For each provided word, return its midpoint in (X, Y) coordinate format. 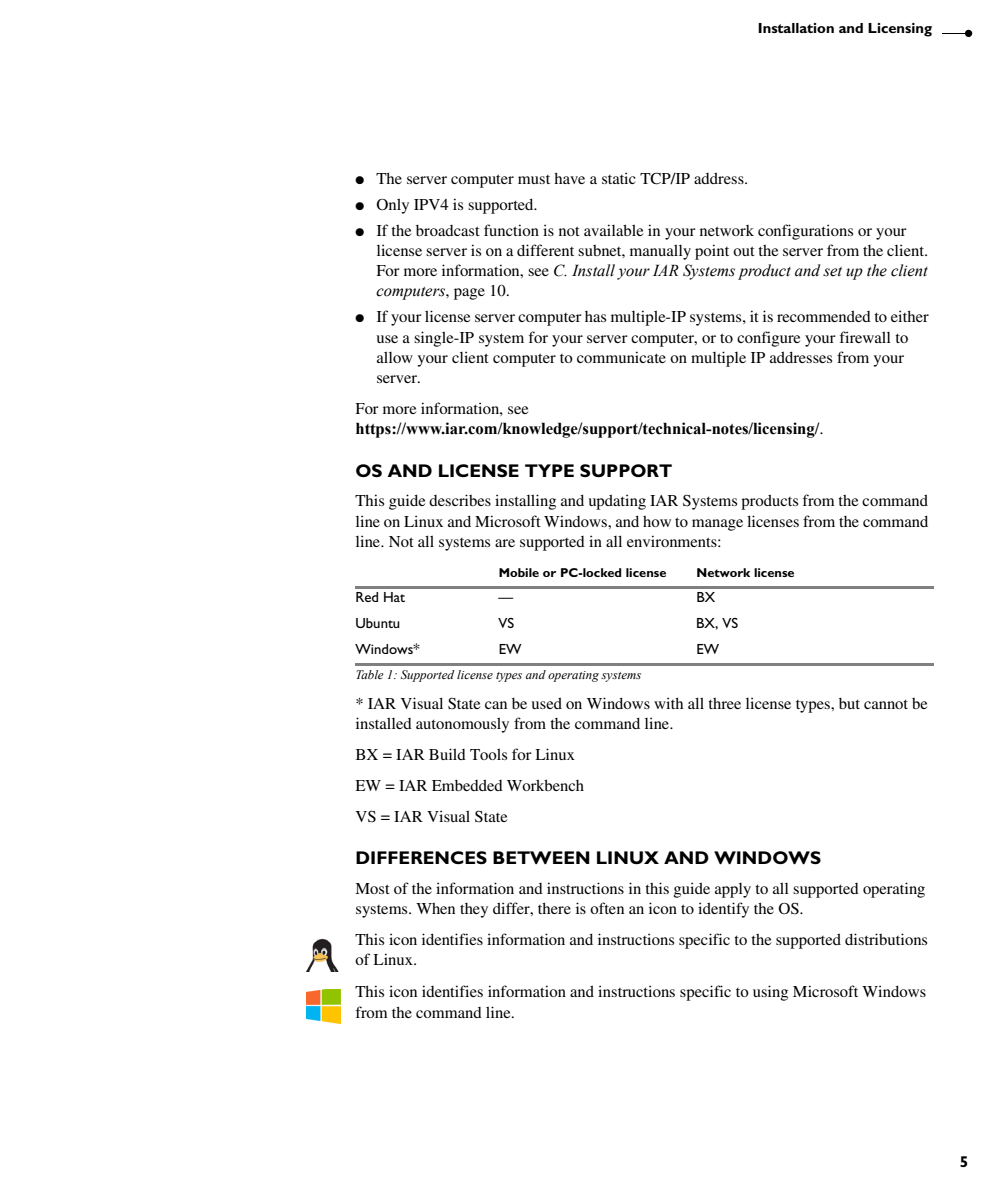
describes (460, 500)
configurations (805, 232)
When (435, 908)
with (668, 703)
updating (617, 502)
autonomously (462, 725)
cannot (886, 704)
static (619, 178)
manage (717, 525)
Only (392, 206)
